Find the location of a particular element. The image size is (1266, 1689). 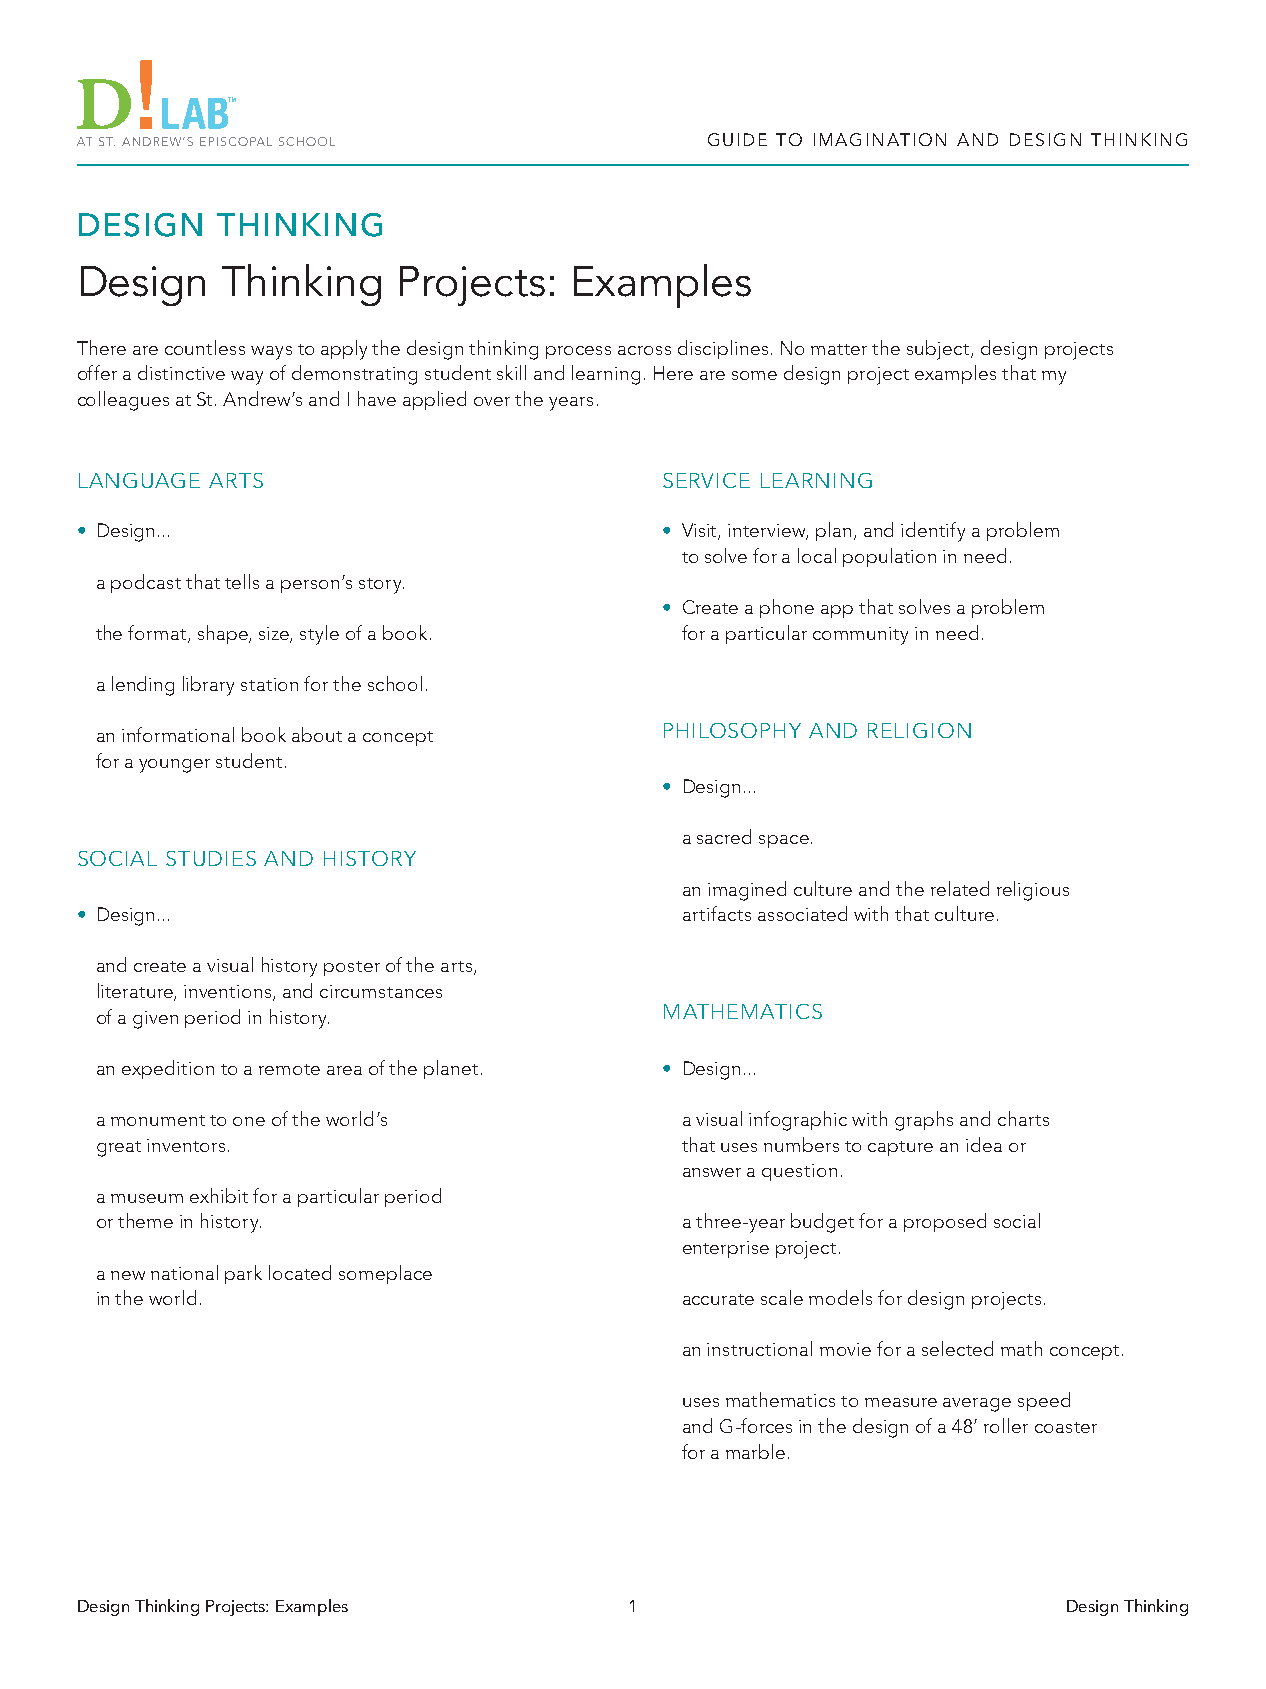

GUIDE is located at coordinates (737, 139).
